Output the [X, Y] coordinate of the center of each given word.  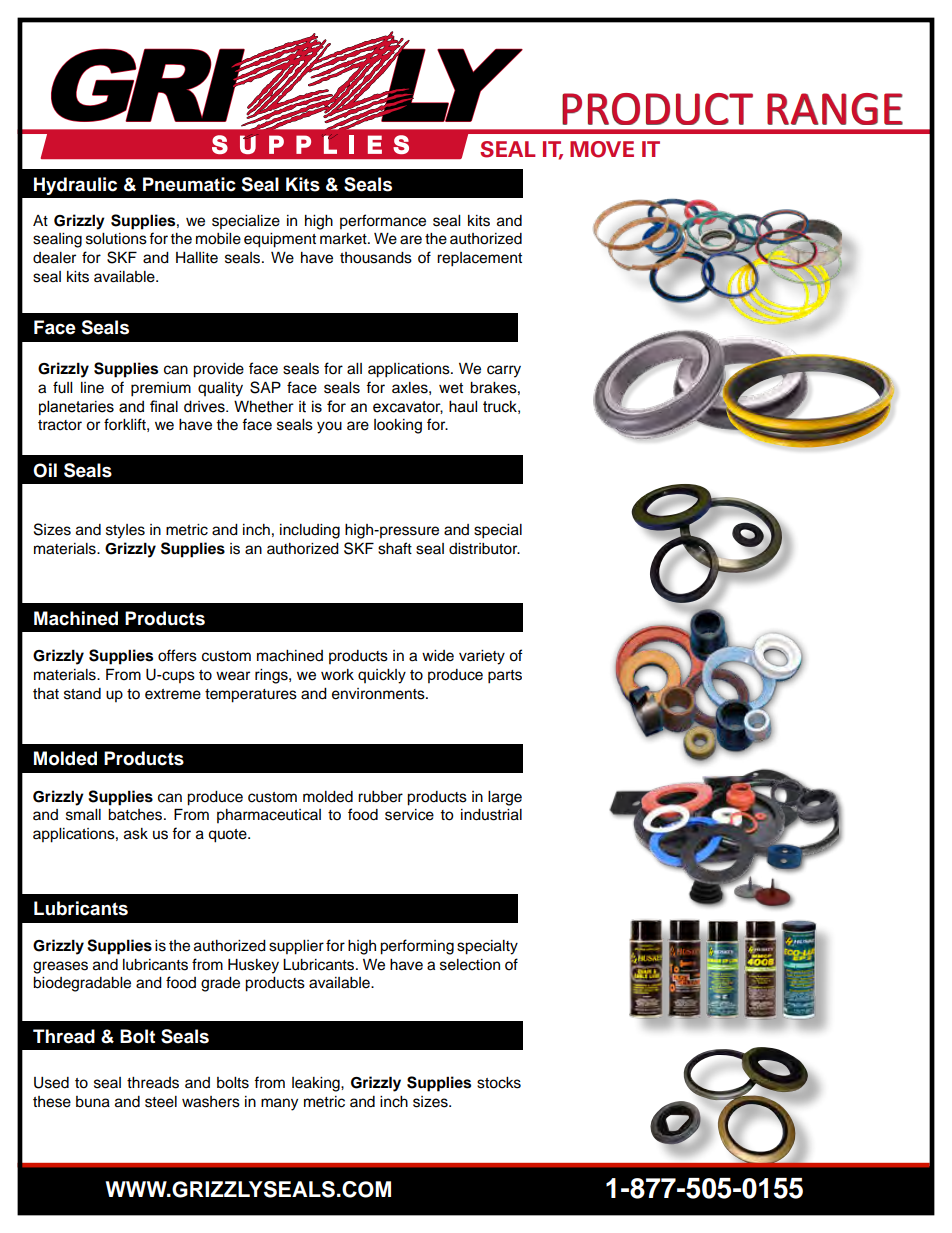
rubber [380, 797]
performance [383, 221]
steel [161, 1102]
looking [398, 426]
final [164, 406]
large [505, 798]
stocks [499, 1083]
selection [470, 965]
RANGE [835, 109]
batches [136, 815]
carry [504, 371]
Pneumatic [189, 184]
